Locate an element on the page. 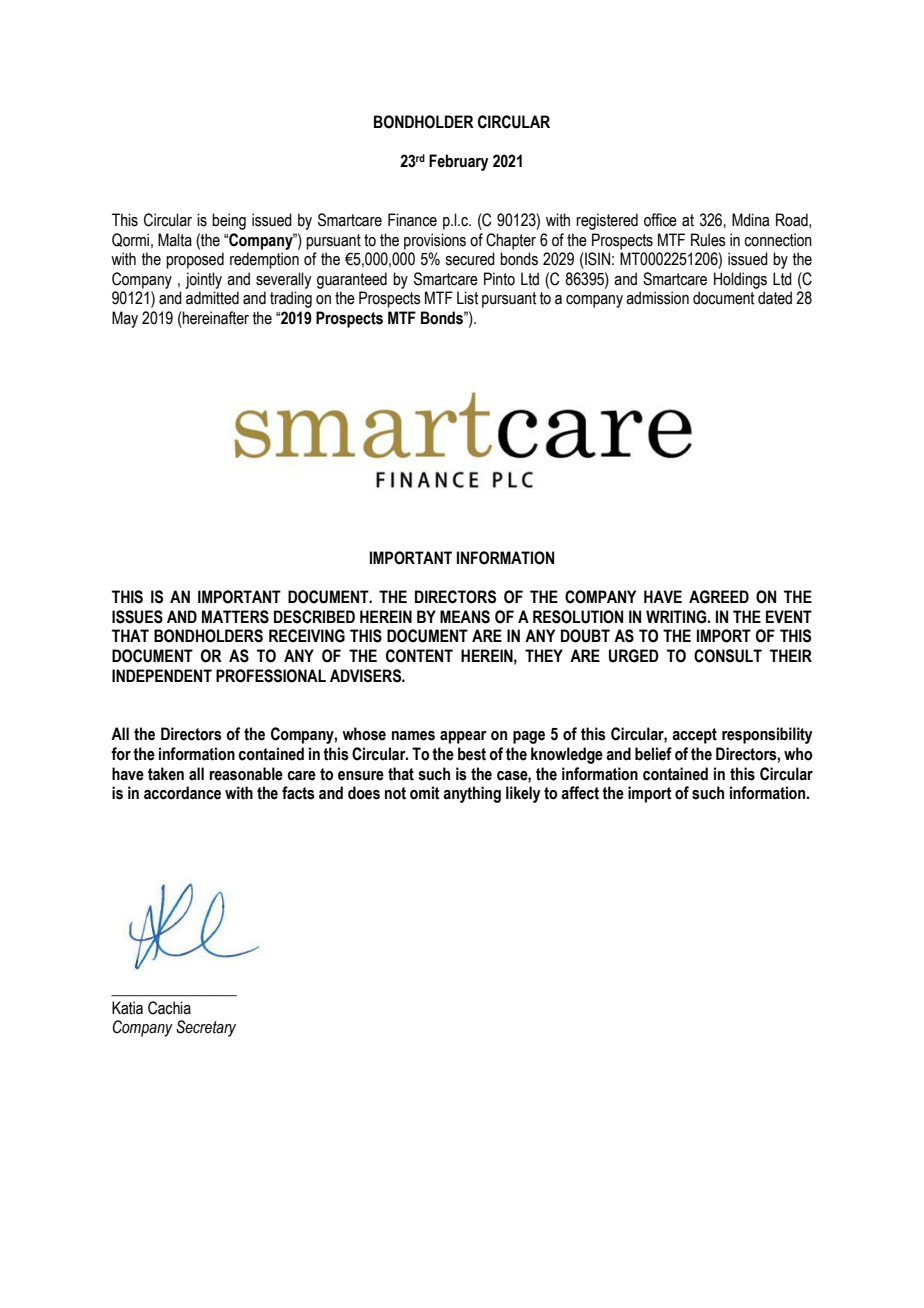 The width and height of the document is (924, 1308). MATTERS is located at coordinates (235, 617).
